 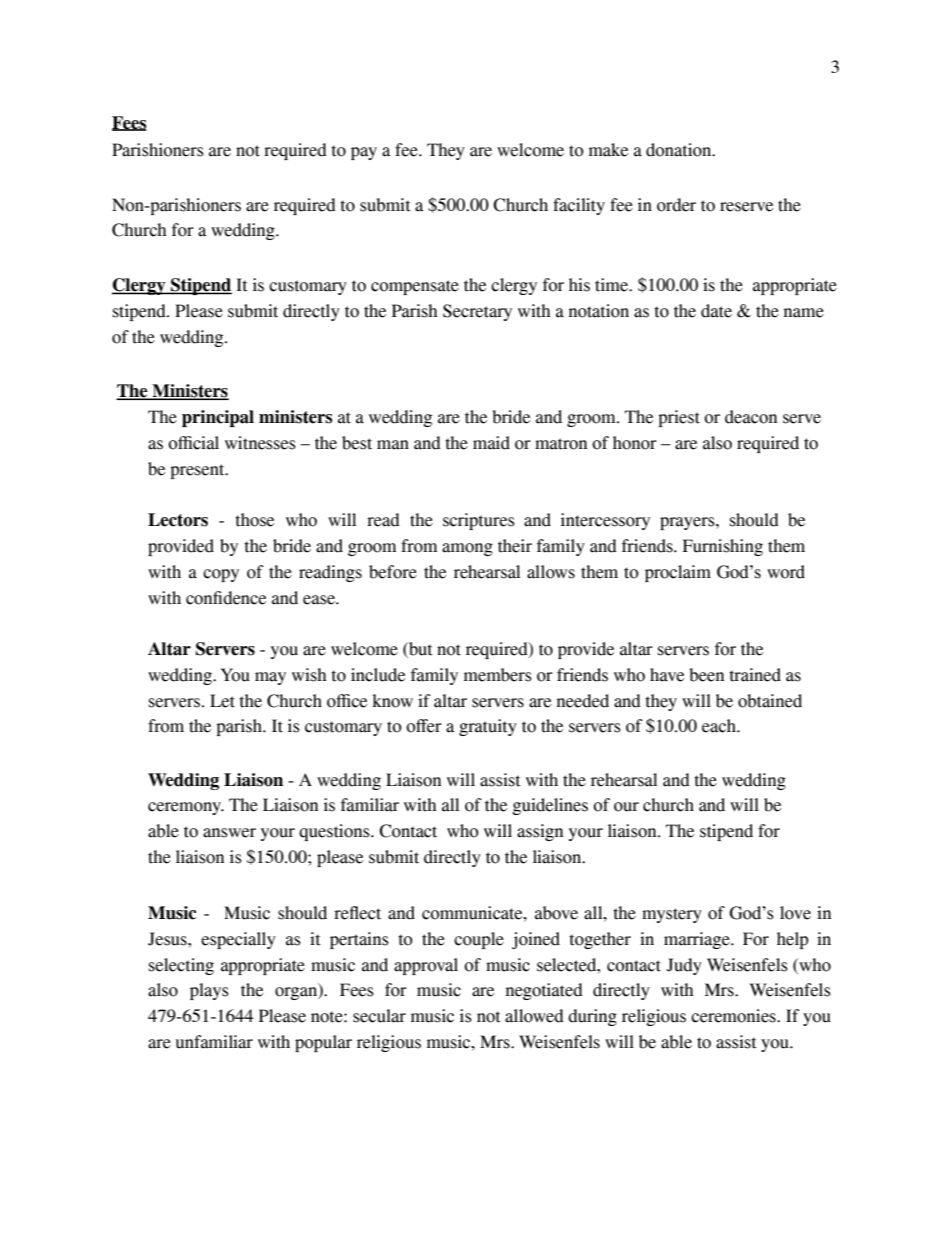 I want to click on proclaim, so click(x=678, y=573).
